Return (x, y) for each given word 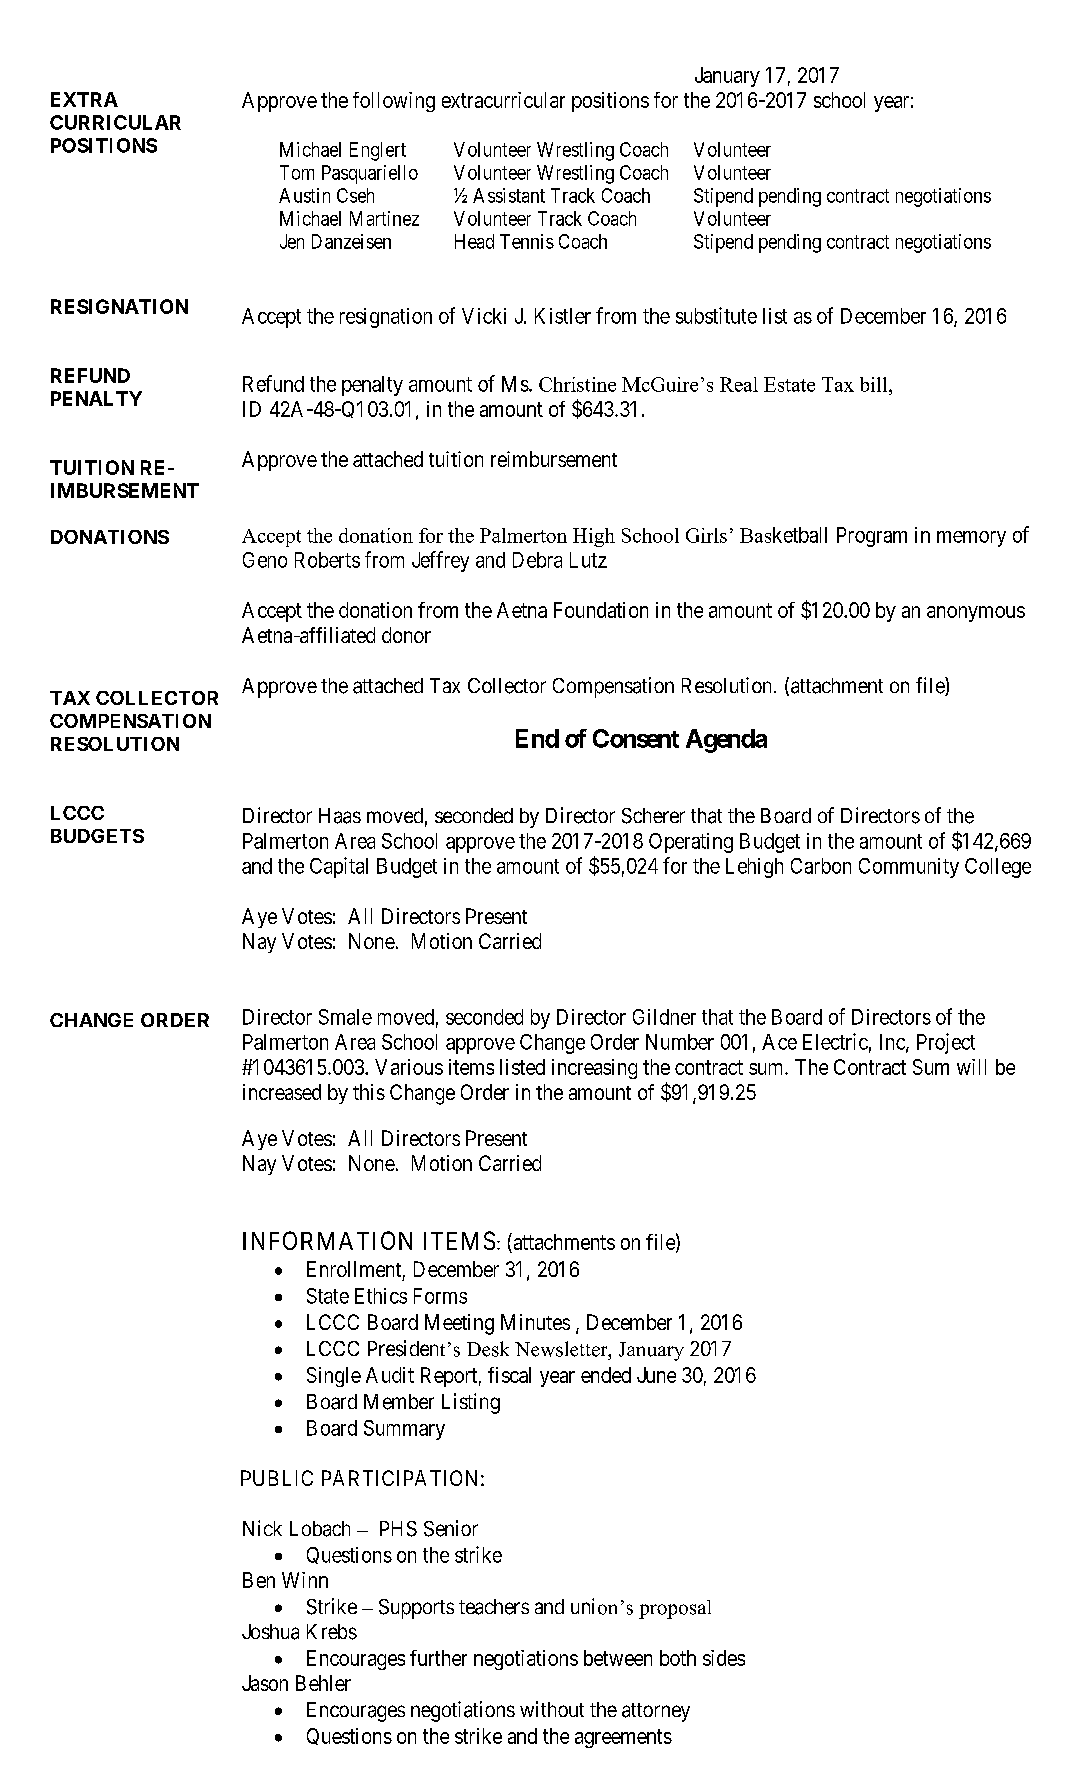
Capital (339, 867)
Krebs (332, 1632)
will (971, 1067)
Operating (691, 843)
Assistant (509, 195)
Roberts (327, 560)
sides (724, 1658)
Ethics (381, 1296)
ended (606, 1375)
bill (875, 384)
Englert (378, 151)
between (618, 1658)
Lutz (588, 560)
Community (909, 868)
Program (872, 537)
